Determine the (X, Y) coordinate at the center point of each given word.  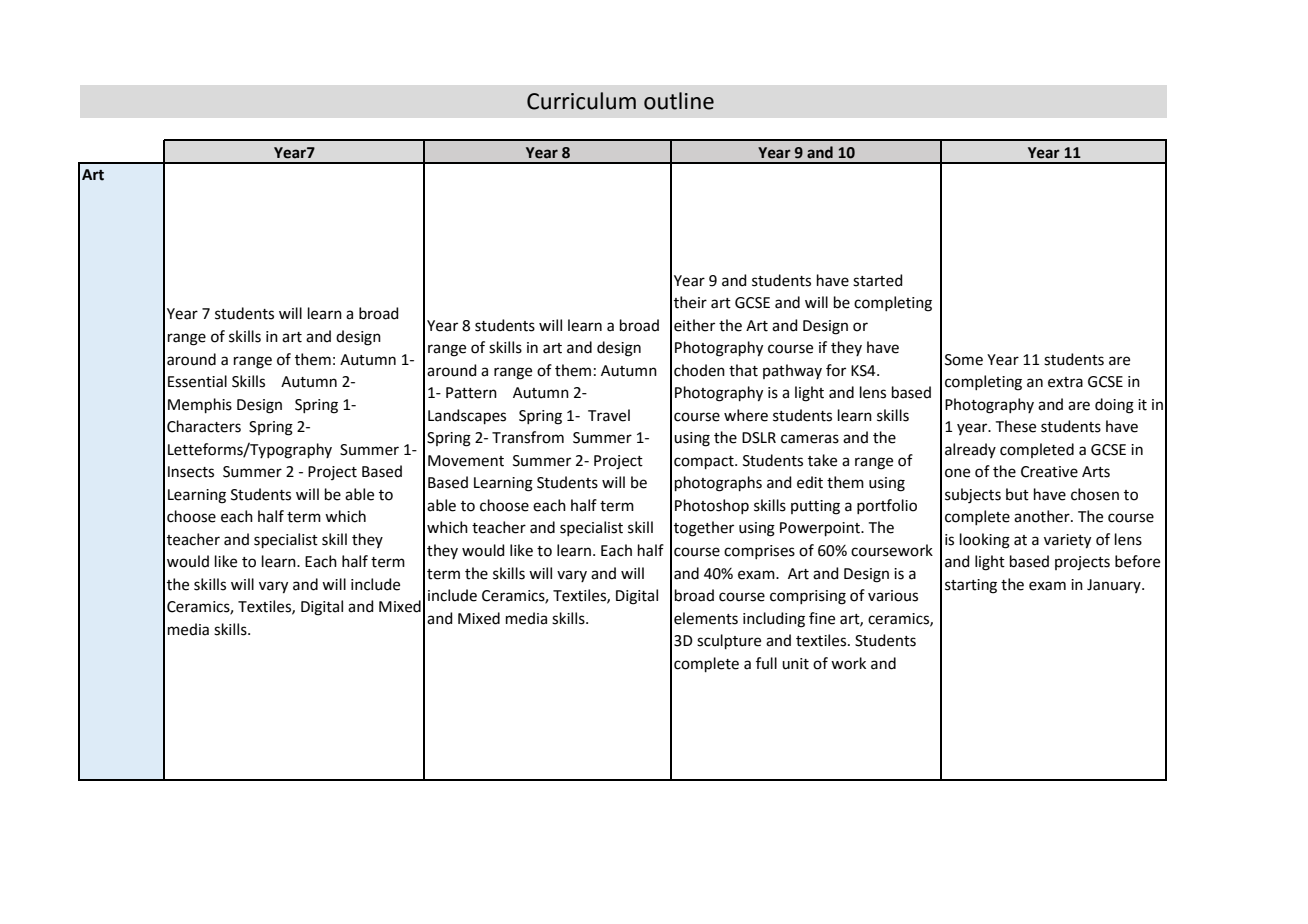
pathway (792, 371)
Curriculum (581, 101)
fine (822, 618)
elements (706, 618)
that (743, 370)
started (878, 280)
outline (679, 101)
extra (1065, 382)
